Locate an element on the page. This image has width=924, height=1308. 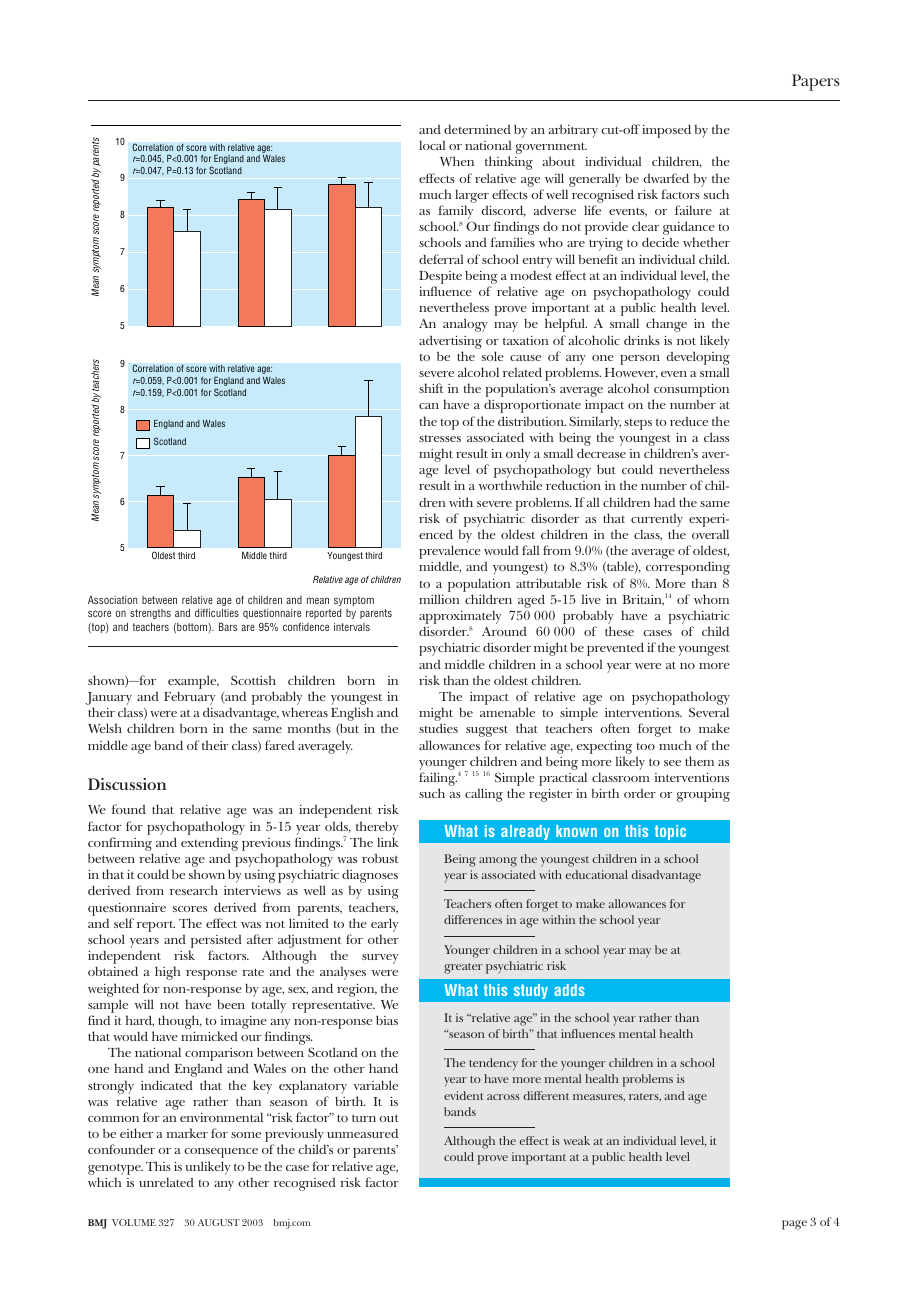
prevalence is located at coordinates (450, 553).
